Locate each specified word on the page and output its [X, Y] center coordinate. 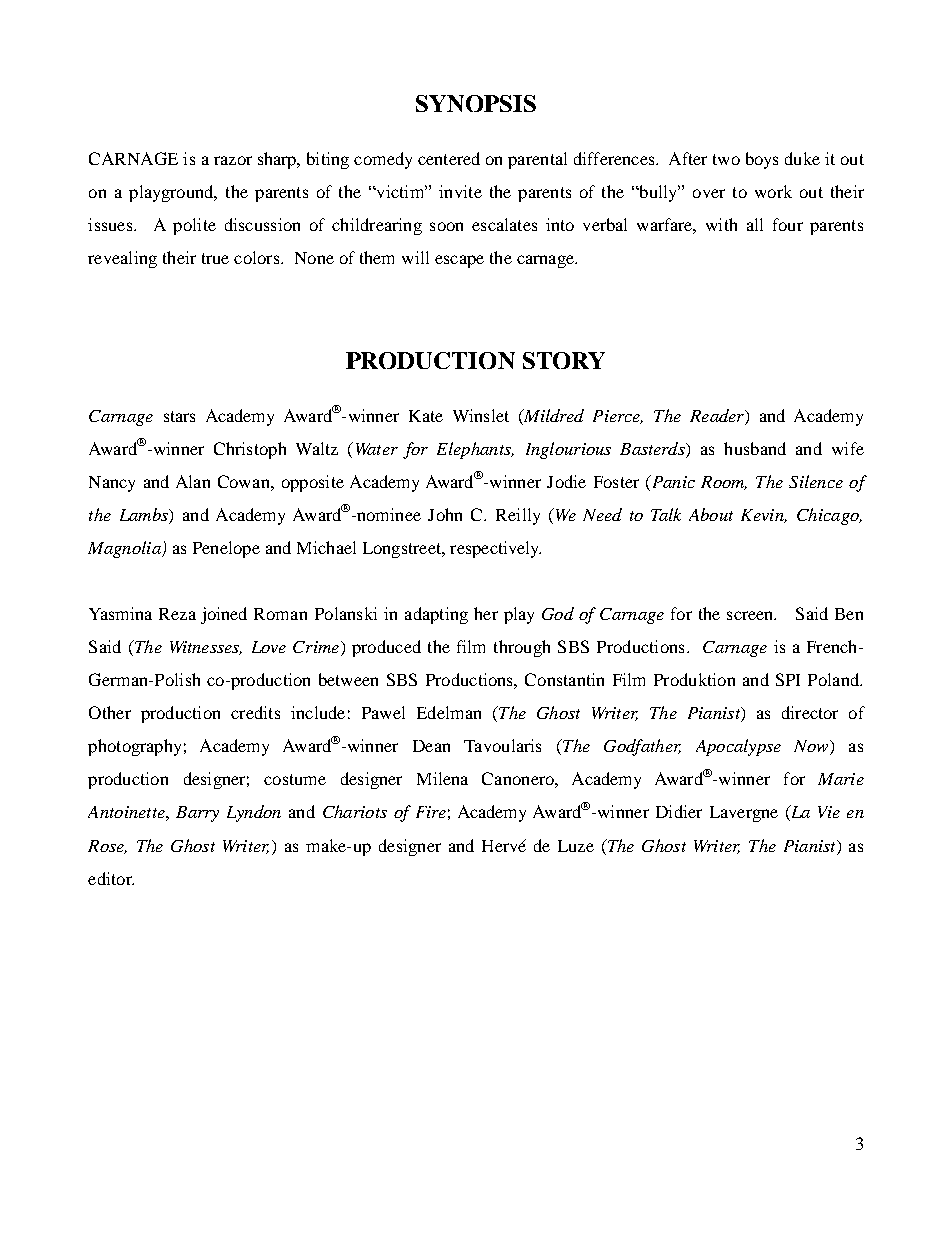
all [755, 224]
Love [269, 647]
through [522, 648]
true [215, 258]
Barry [197, 814]
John [445, 514]
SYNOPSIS [476, 103]
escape [459, 261]
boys [762, 160]
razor [233, 160]
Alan [193, 481]
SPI [788, 679]
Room [724, 483]
